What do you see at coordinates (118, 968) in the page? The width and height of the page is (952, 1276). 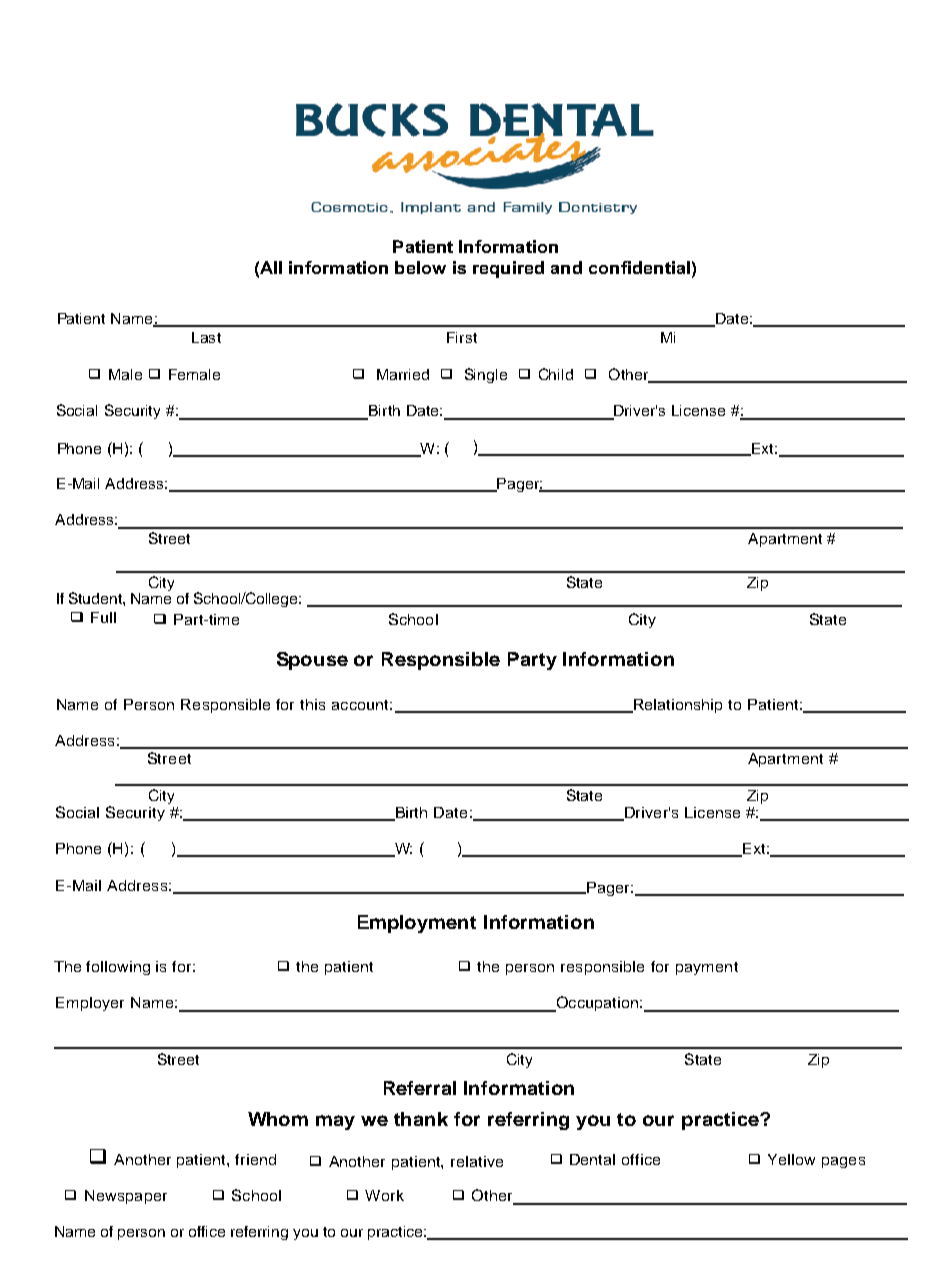 I see `following` at bounding box center [118, 968].
